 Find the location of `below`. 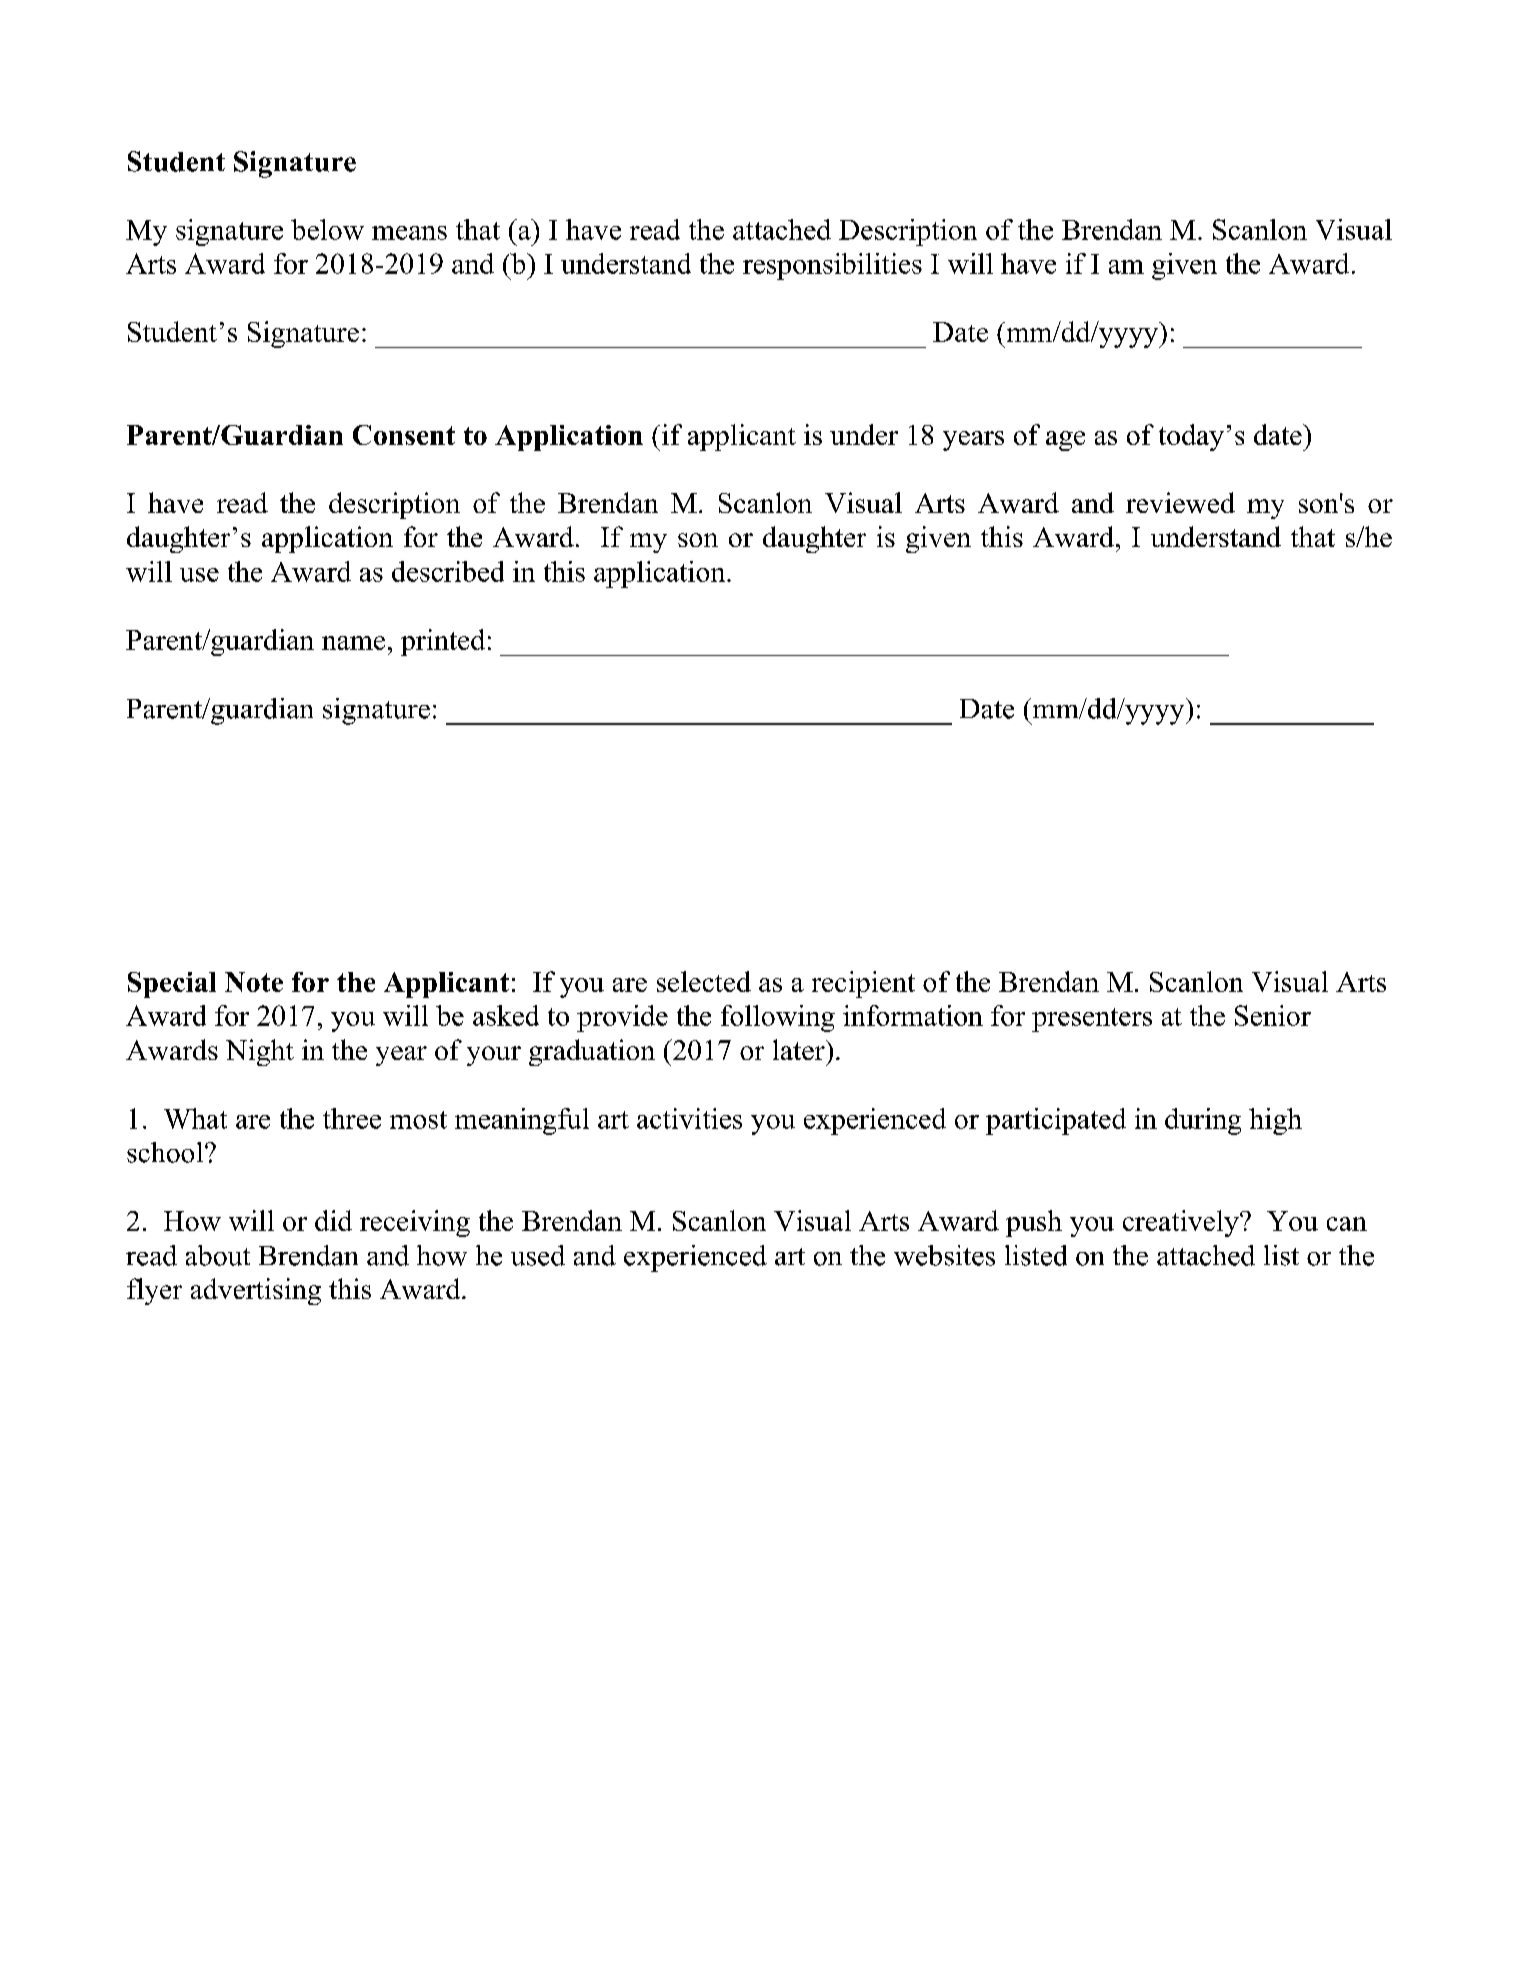

below is located at coordinates (327, 229).
